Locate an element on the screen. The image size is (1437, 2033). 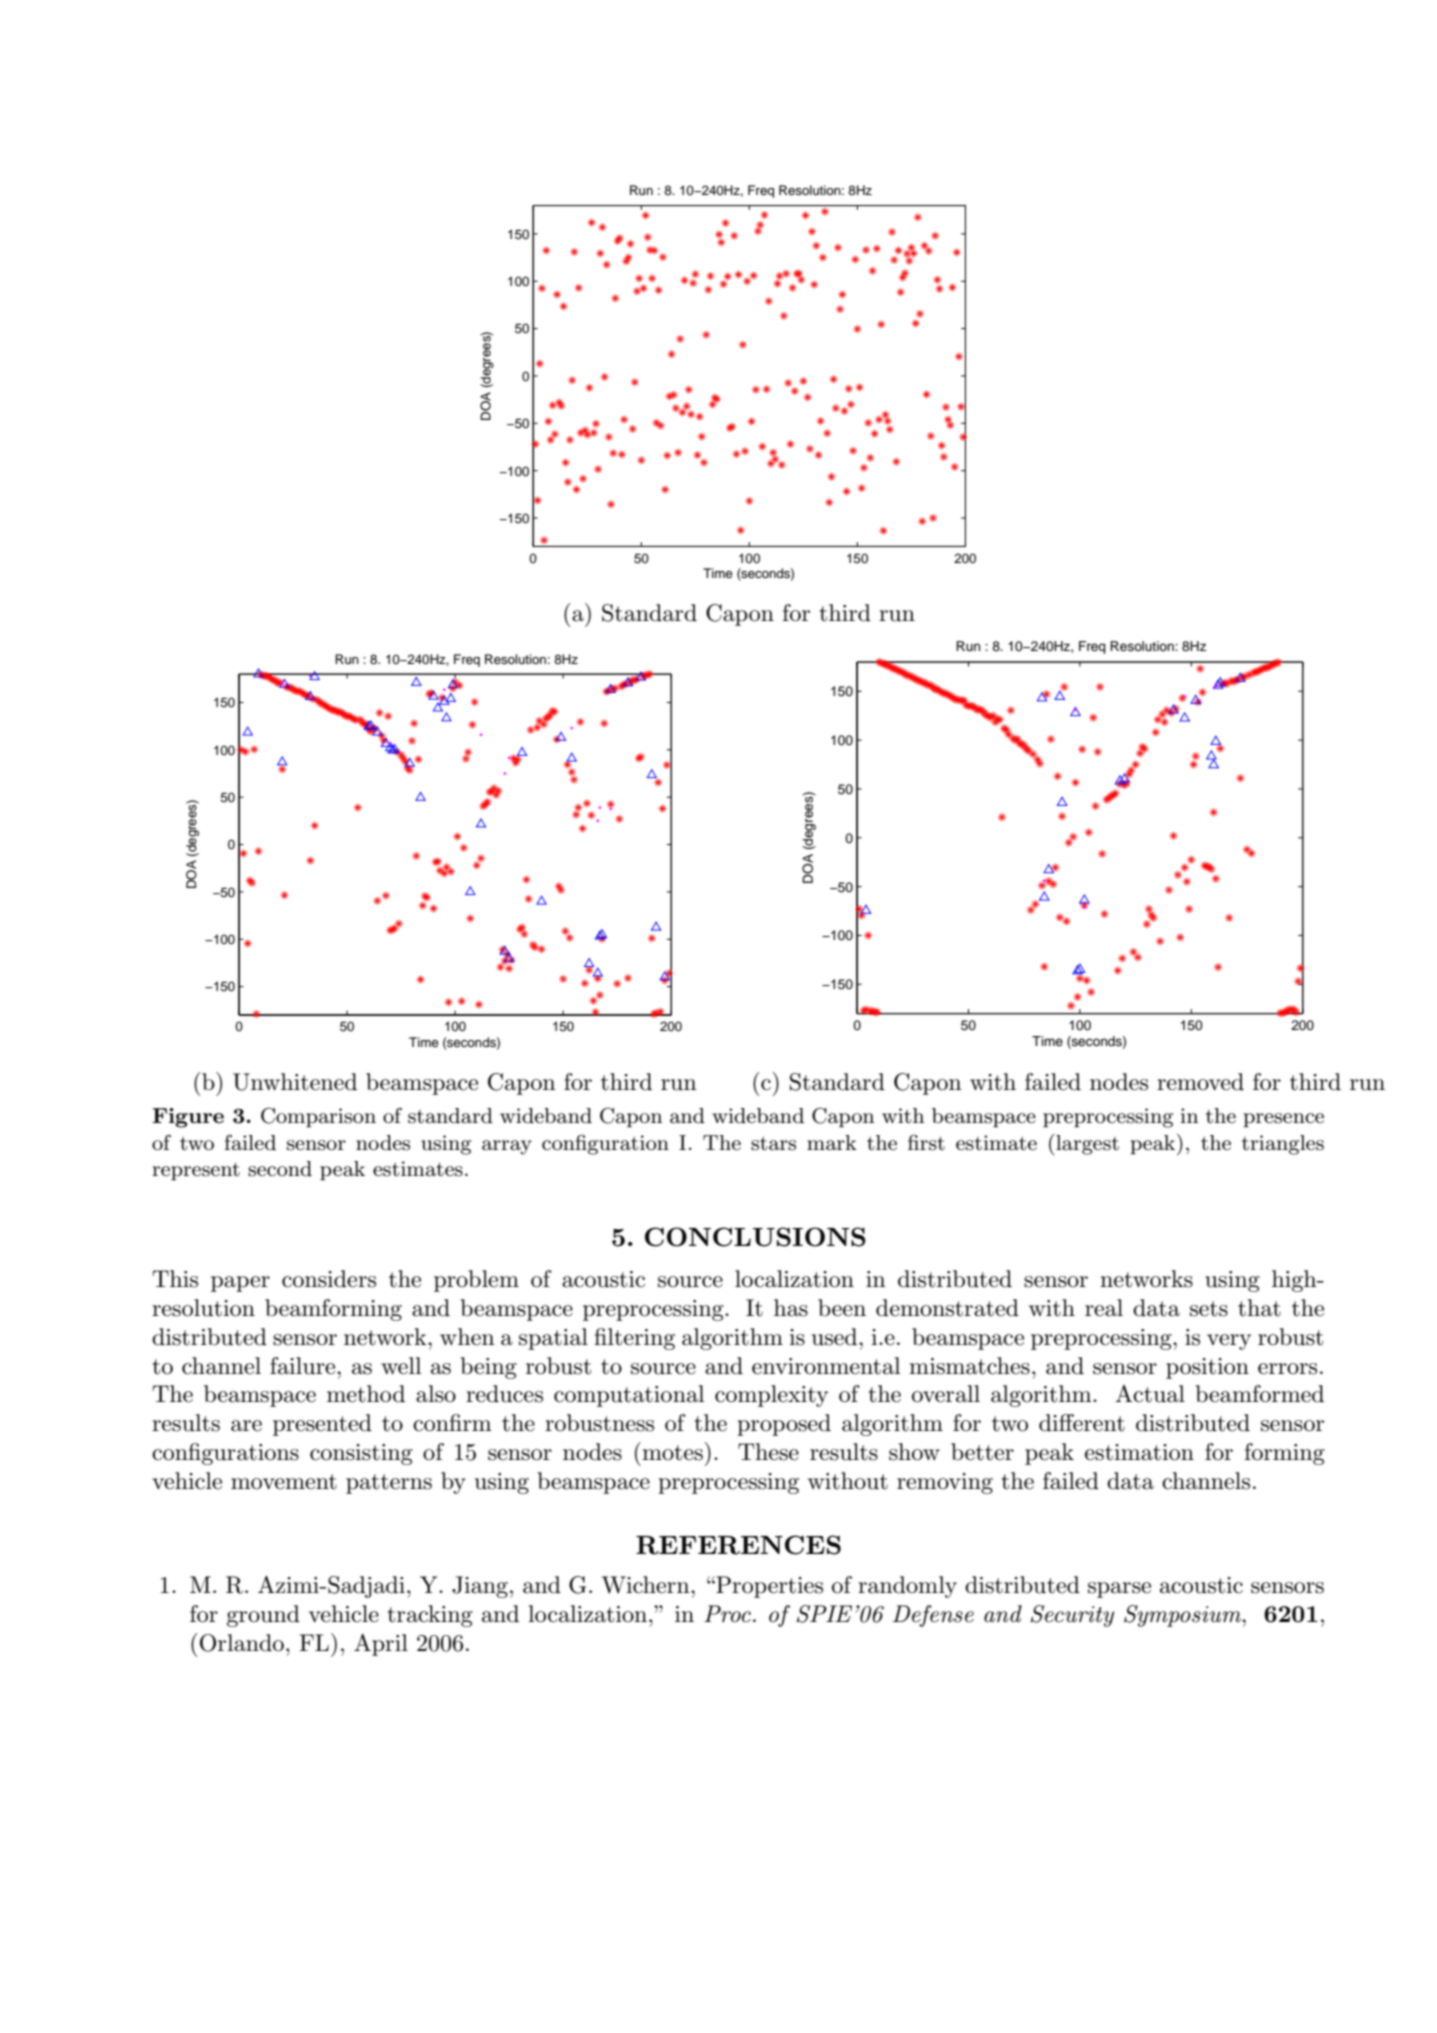
stars is located at coordinates (773, 1144).
